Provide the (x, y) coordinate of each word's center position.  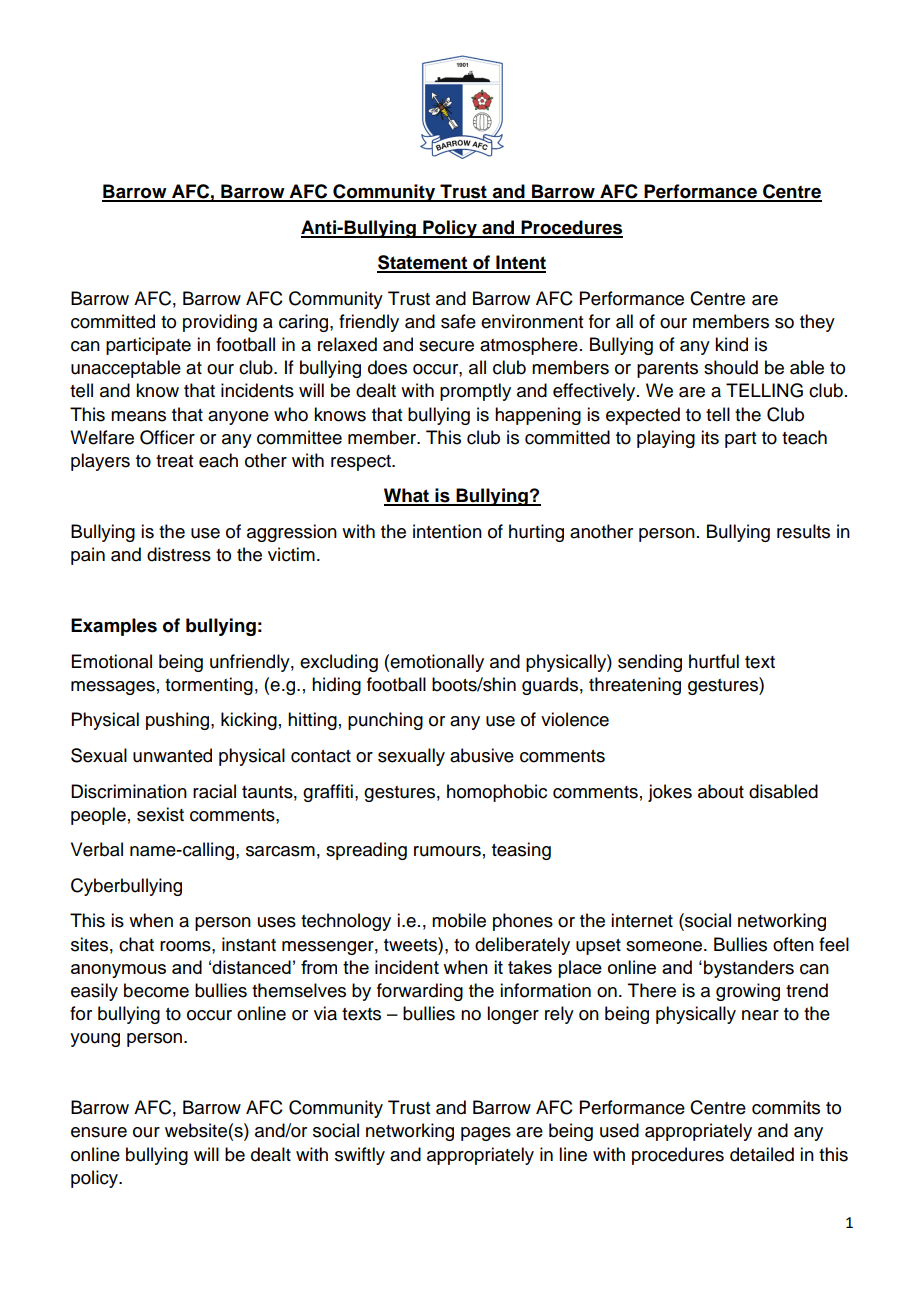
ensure (99, 1132)
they (817, 323)
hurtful (714, 661)
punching (385, 721)
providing (220, 323)
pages (486, 1134)
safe (458, 321)
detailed (762, 1154)
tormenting (209, 686)
